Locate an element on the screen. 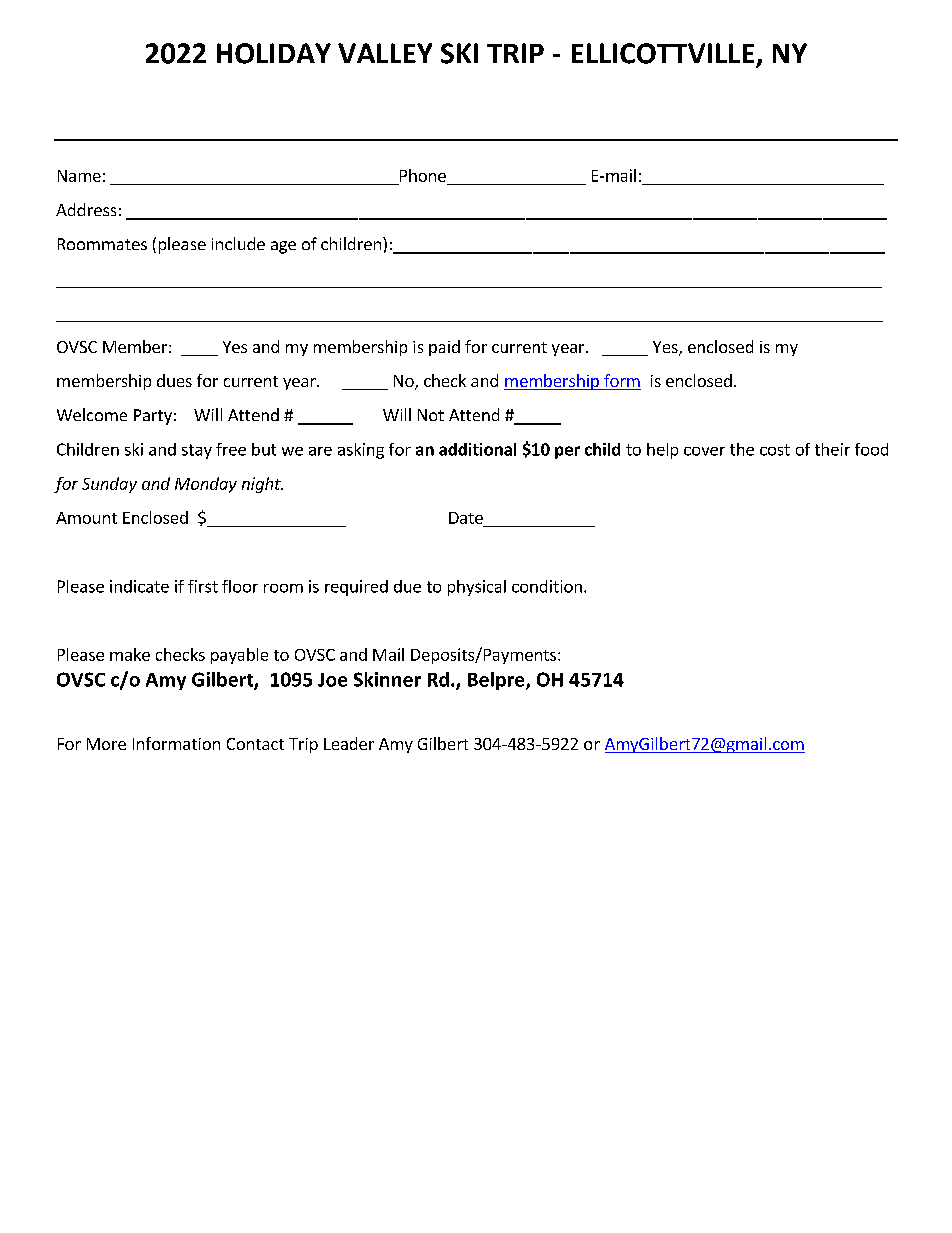  paid is located at coordinates (444, 348).
